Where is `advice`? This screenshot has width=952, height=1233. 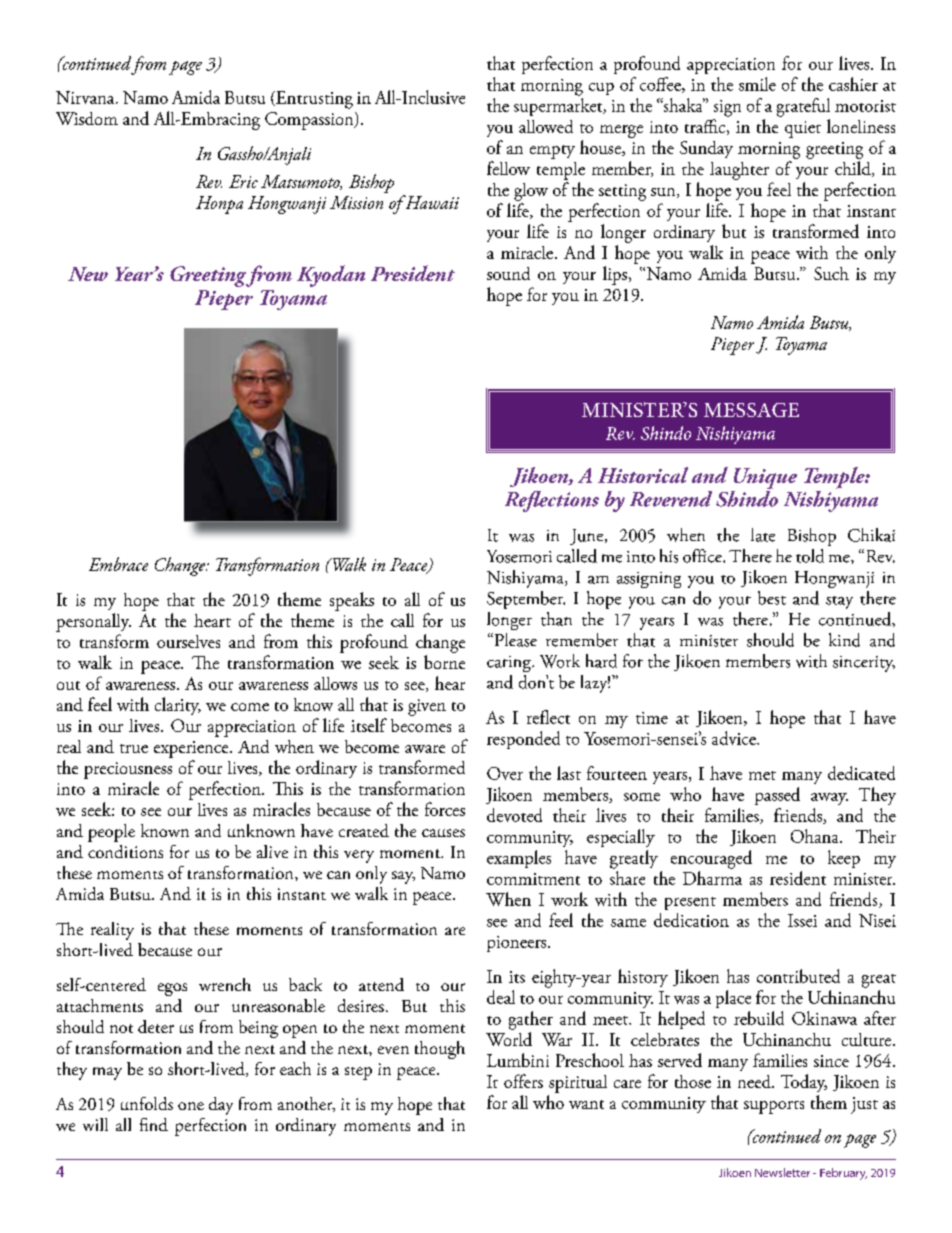
advice is located at coordinates (735, 738).
